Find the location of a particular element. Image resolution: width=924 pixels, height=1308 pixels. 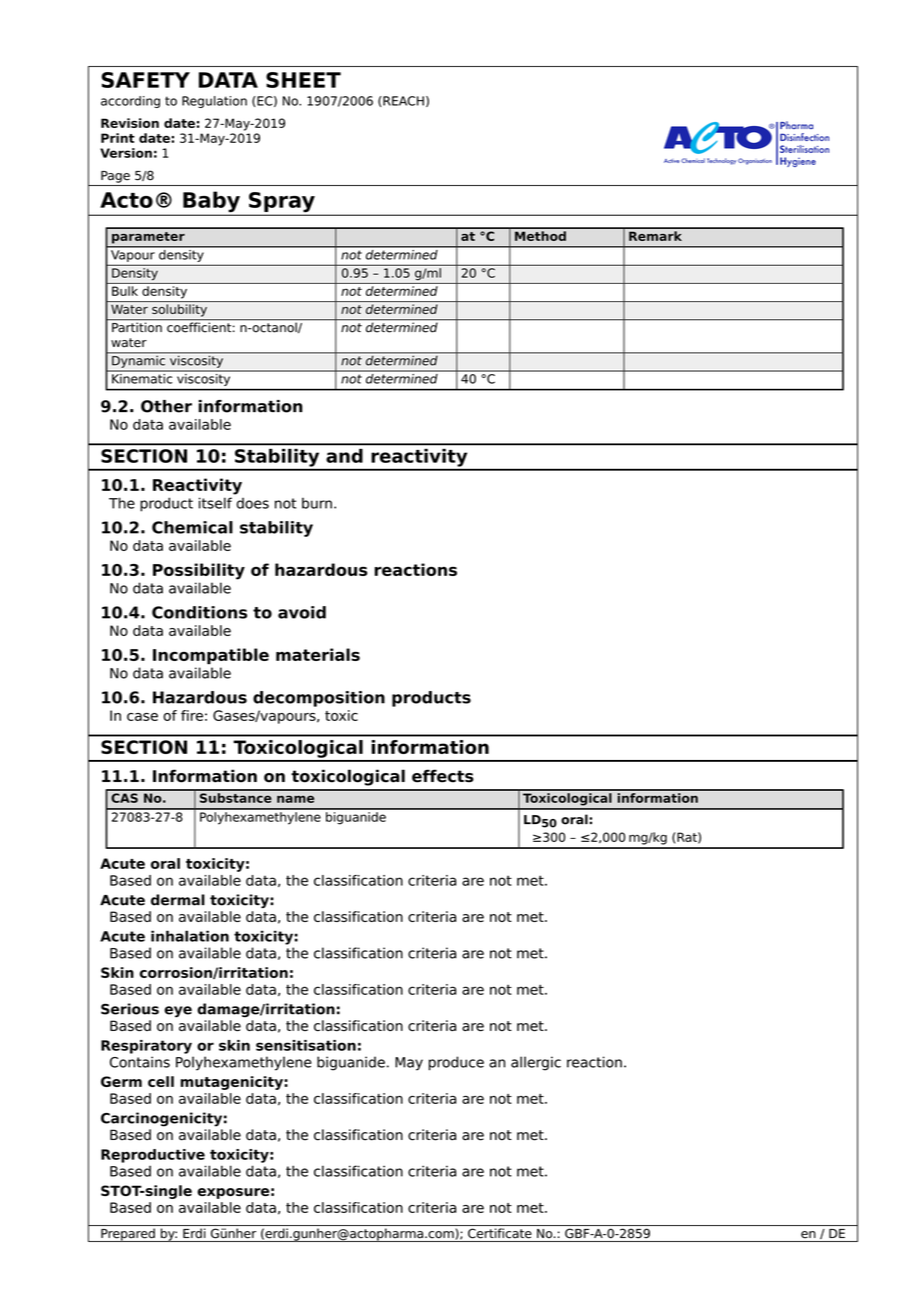

allergic is located at coordinates (536, 1063).
